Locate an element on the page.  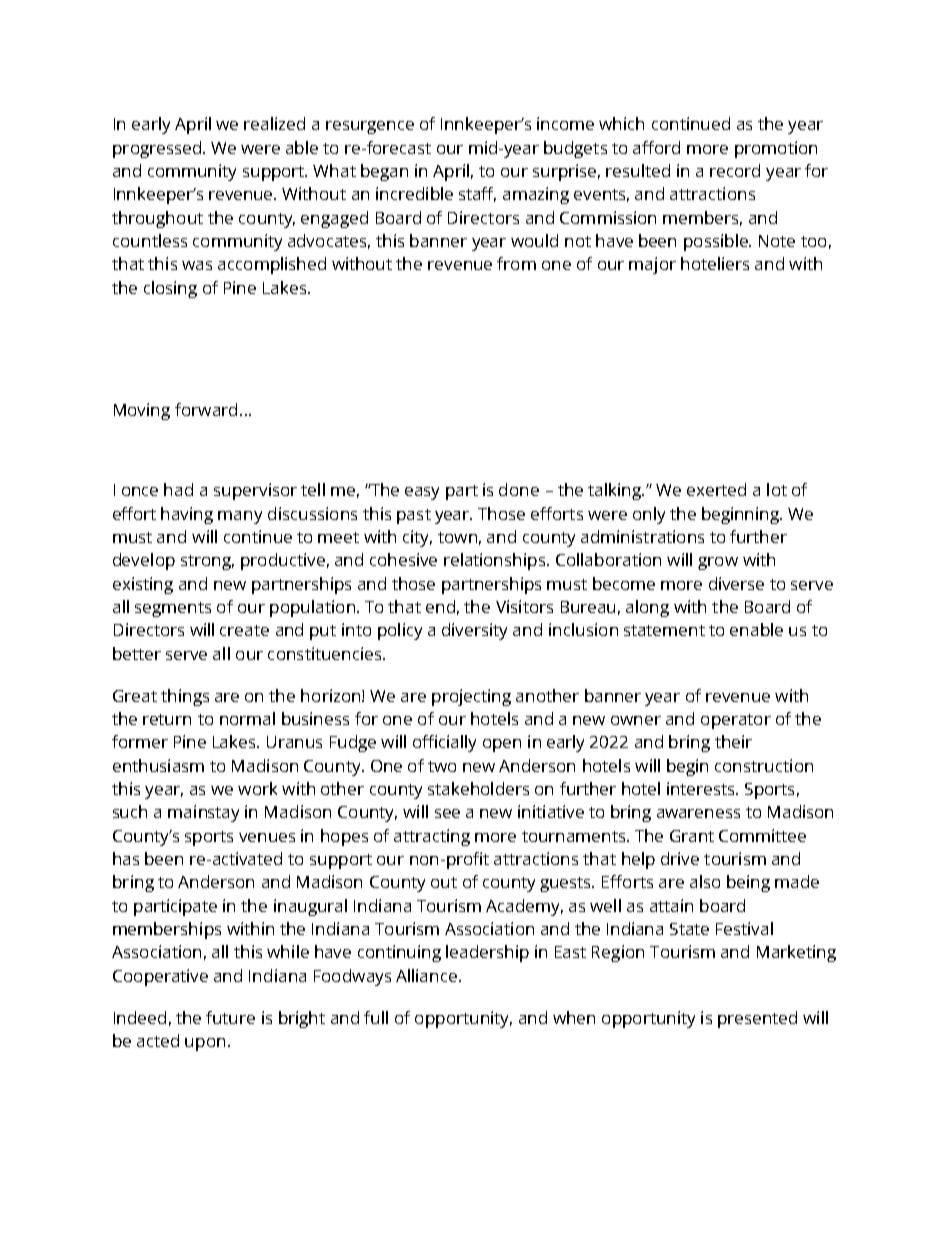
strong is located at coordinates (207, 562).
